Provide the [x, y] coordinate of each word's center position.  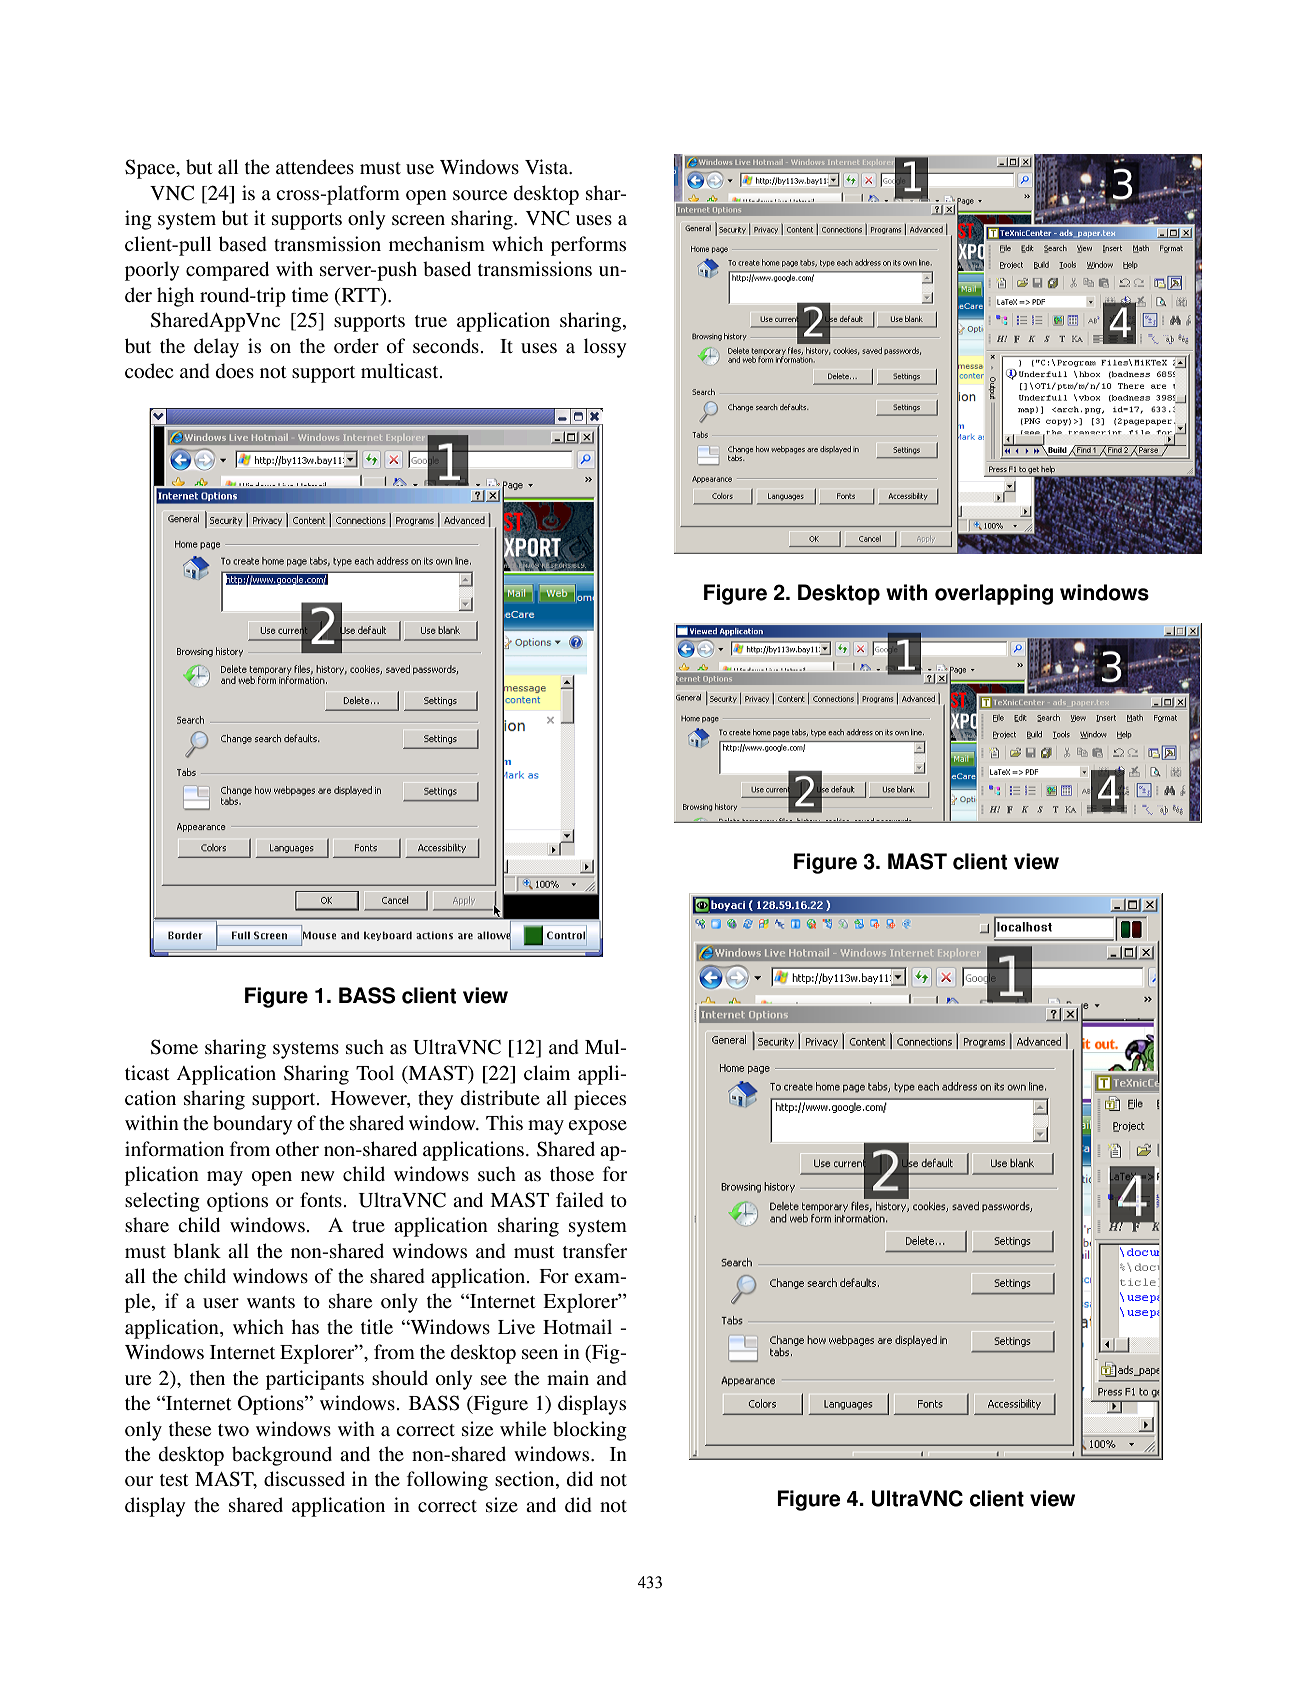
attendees [315, 167]
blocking [590, 1431]
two [233, 1430]
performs [588, 246]
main [568, 1377]
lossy [605, 348]
